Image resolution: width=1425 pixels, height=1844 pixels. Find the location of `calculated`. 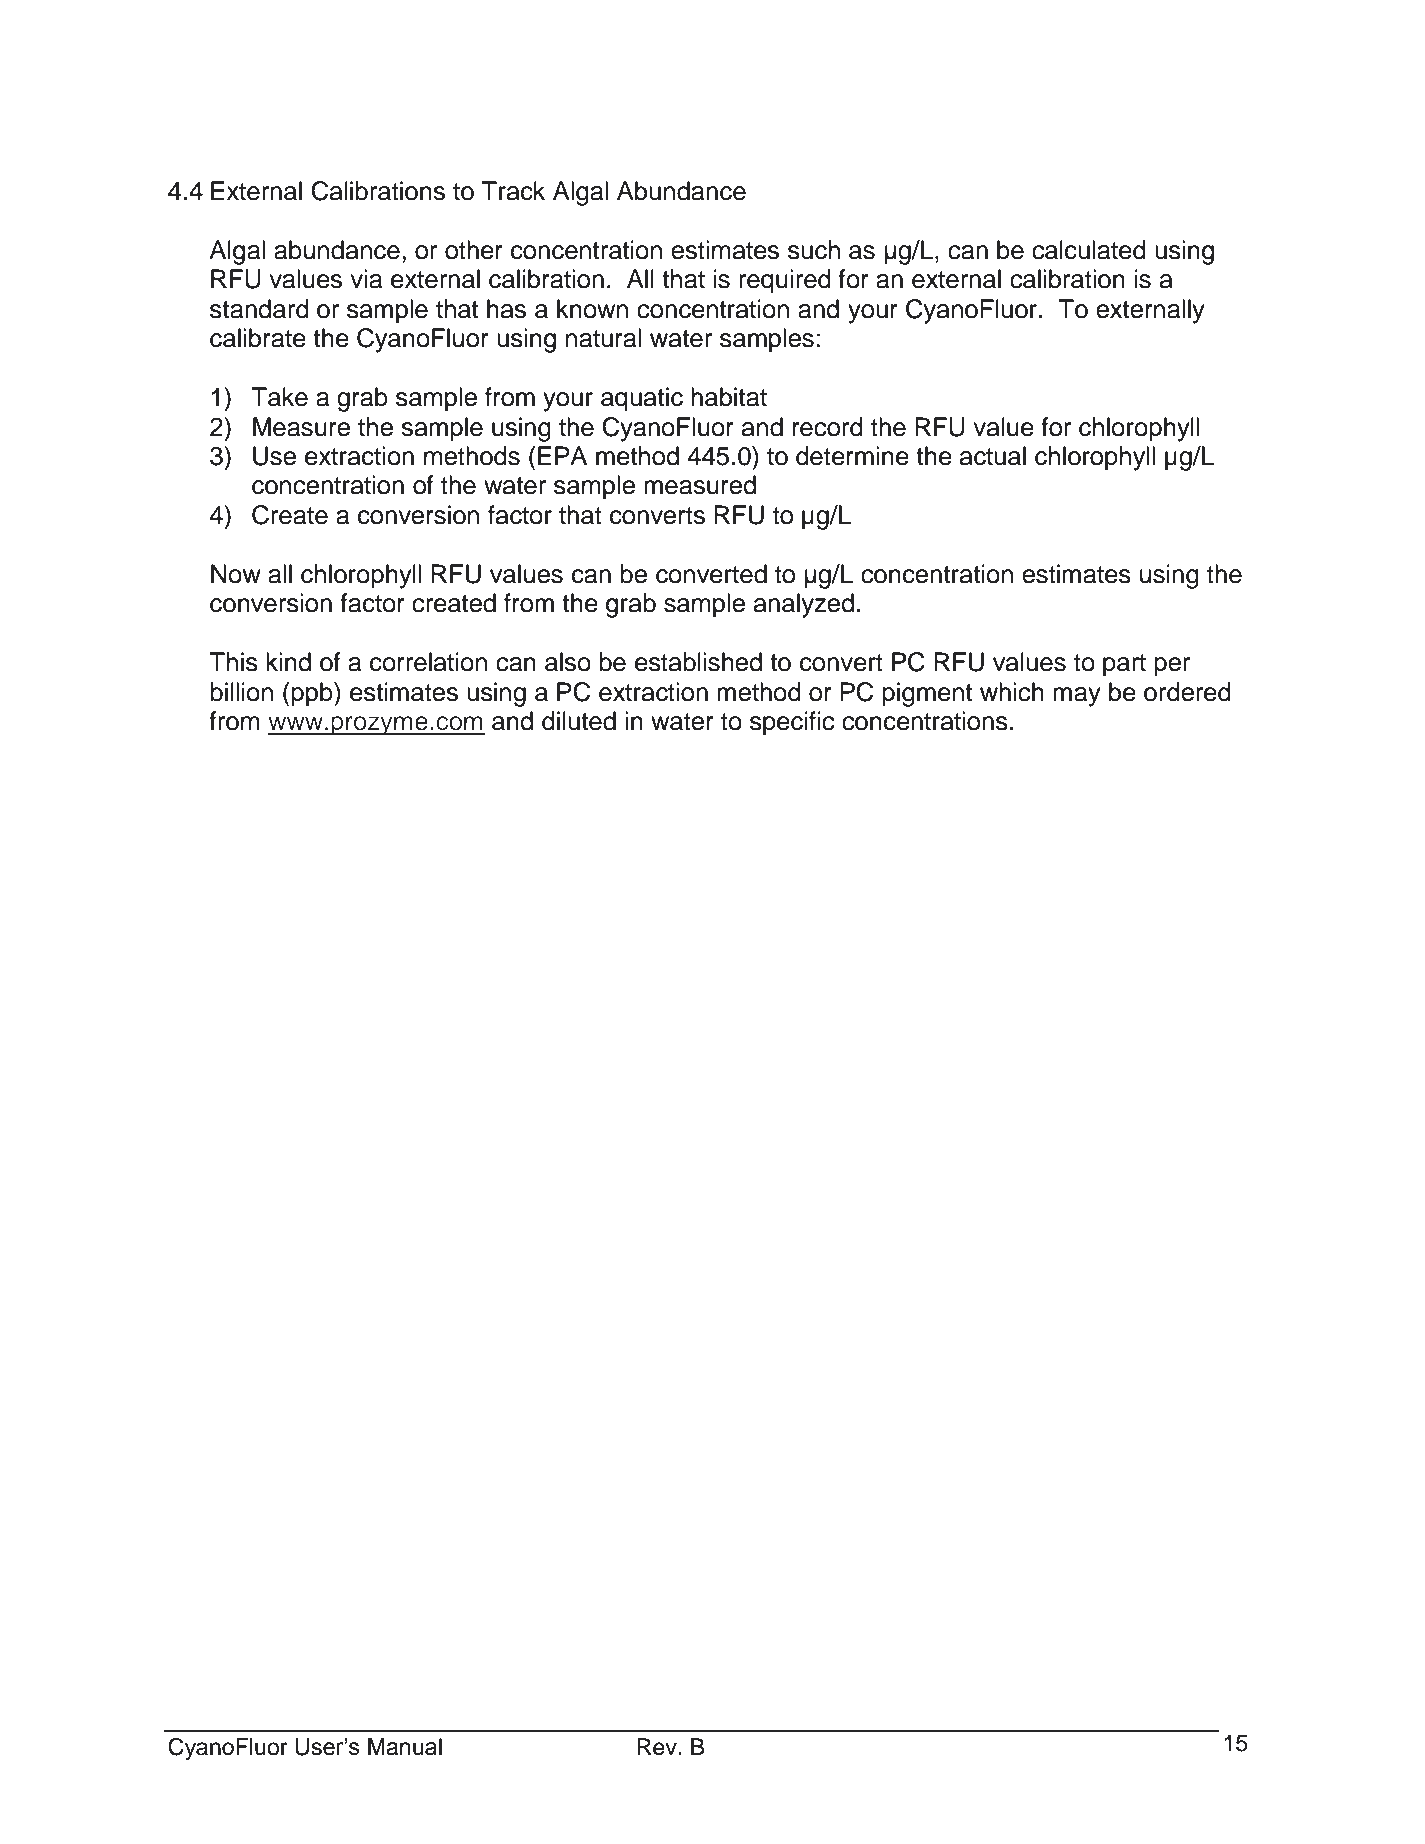

calculated is located at coordinates (1089, 250).
